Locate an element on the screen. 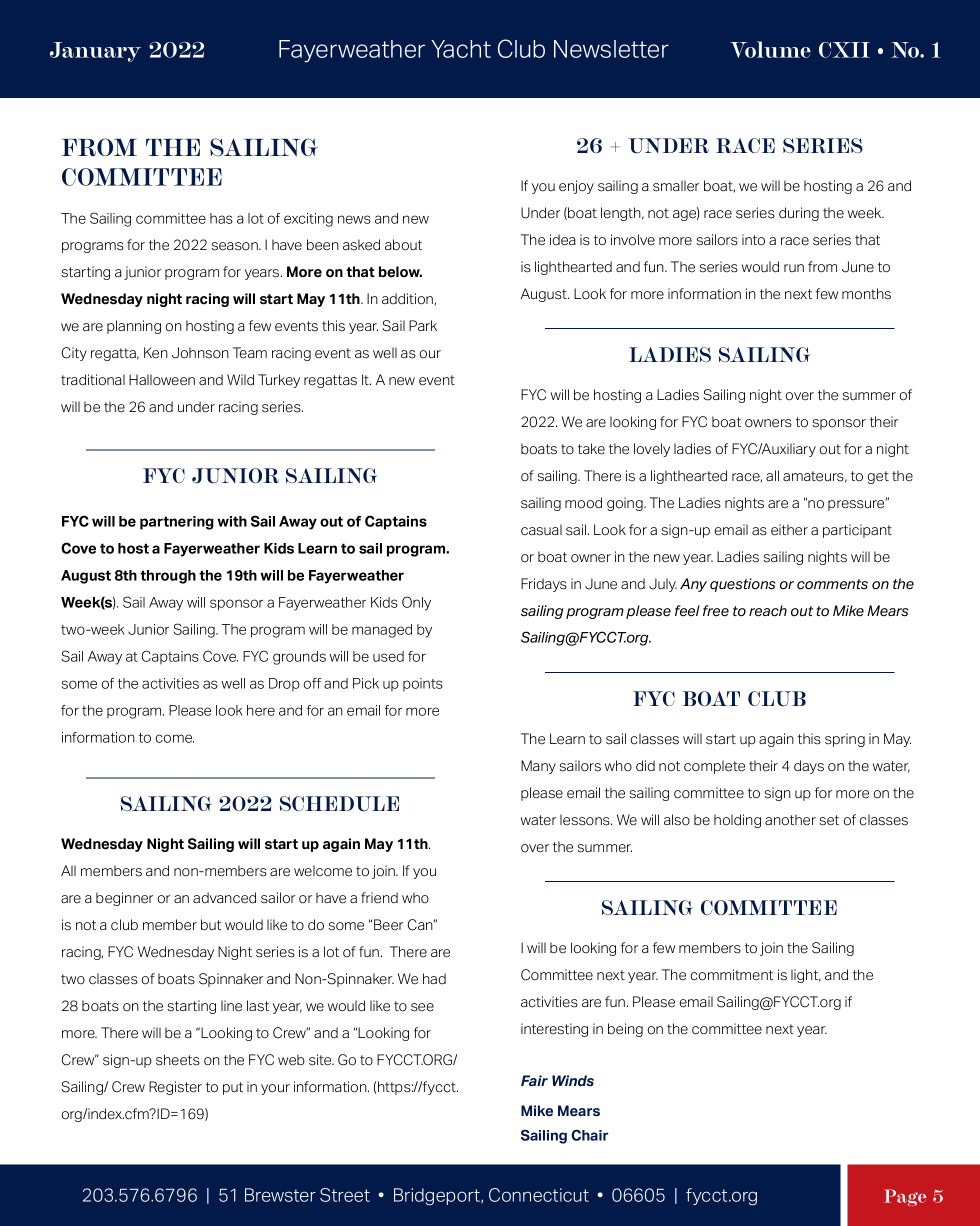 This screenshot has height=1226, width=980. Connecticut is located at coordinates (539, 1195).
